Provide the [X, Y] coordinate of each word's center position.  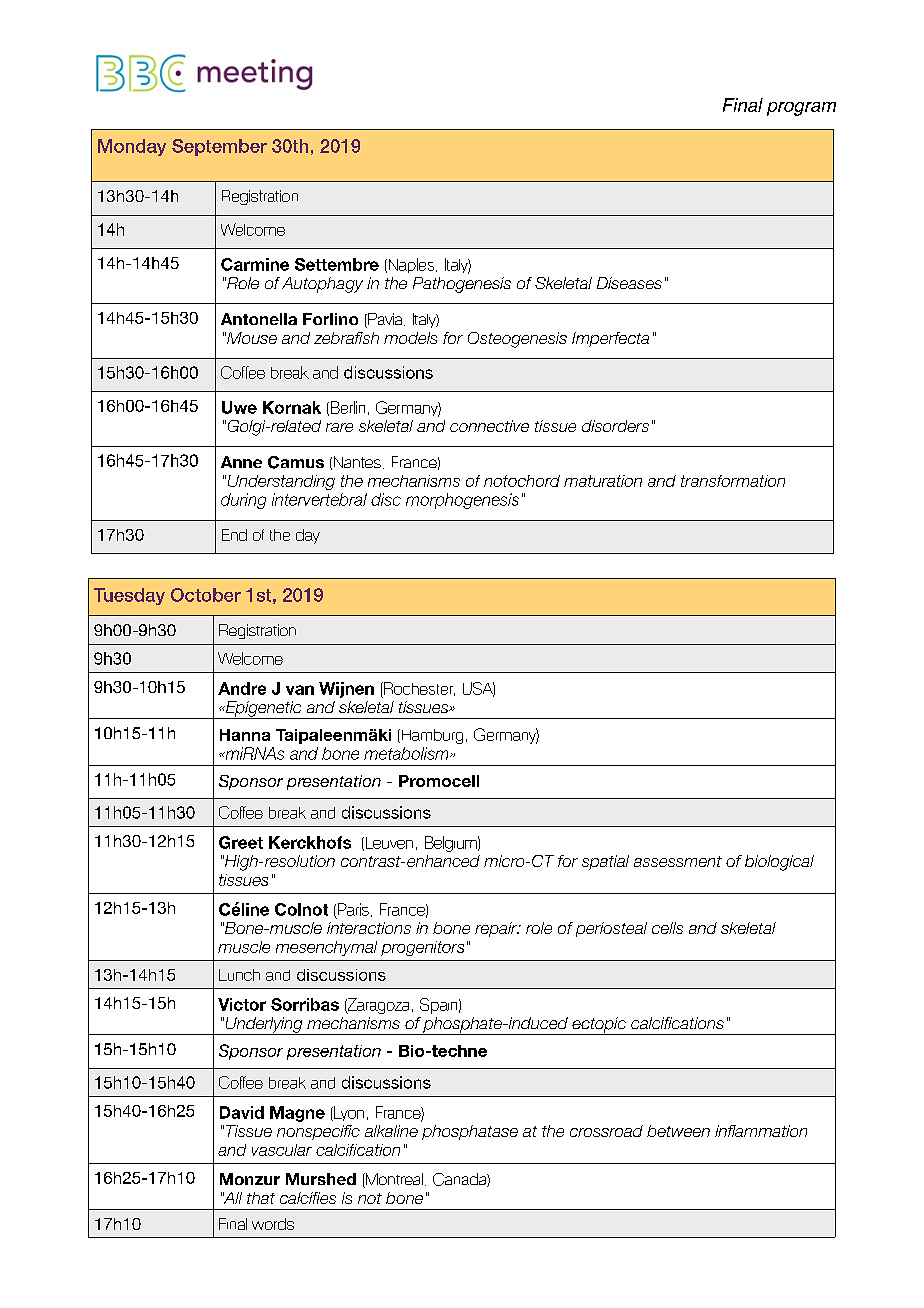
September [219, 147]
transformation [733, 481]
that [261, 1198]
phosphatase [470, 1132]
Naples [411, 265]
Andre [242, 688]
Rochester [418, 689]
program [801, 109]
